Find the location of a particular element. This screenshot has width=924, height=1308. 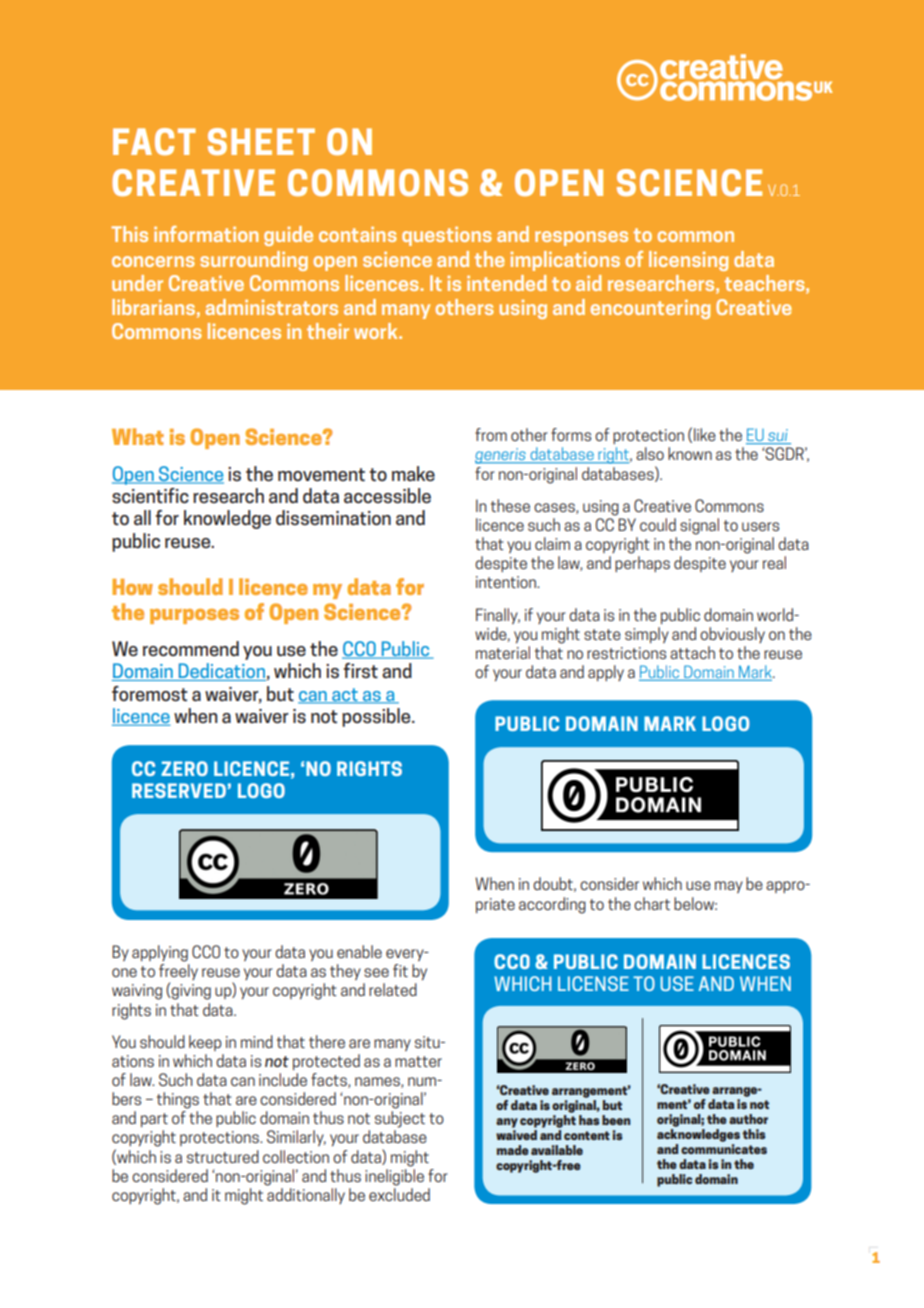

licensing is located at coordinates (688, 261).
